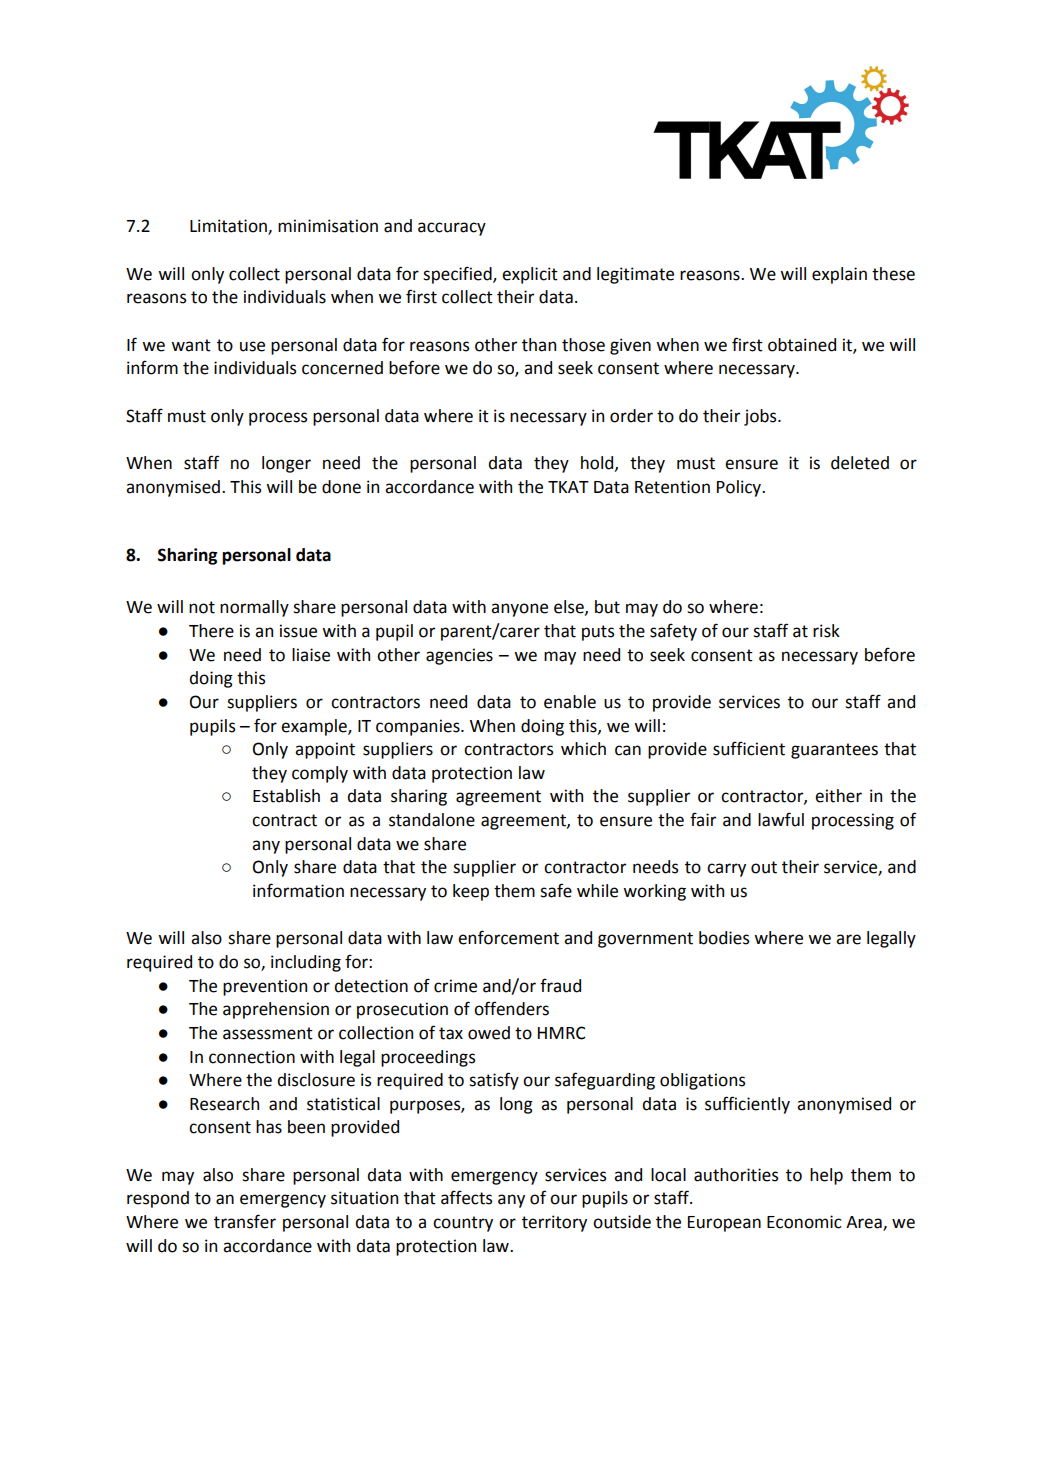  Describe the element at coordinates (315, 727) in the image. I see `example` at that location.
